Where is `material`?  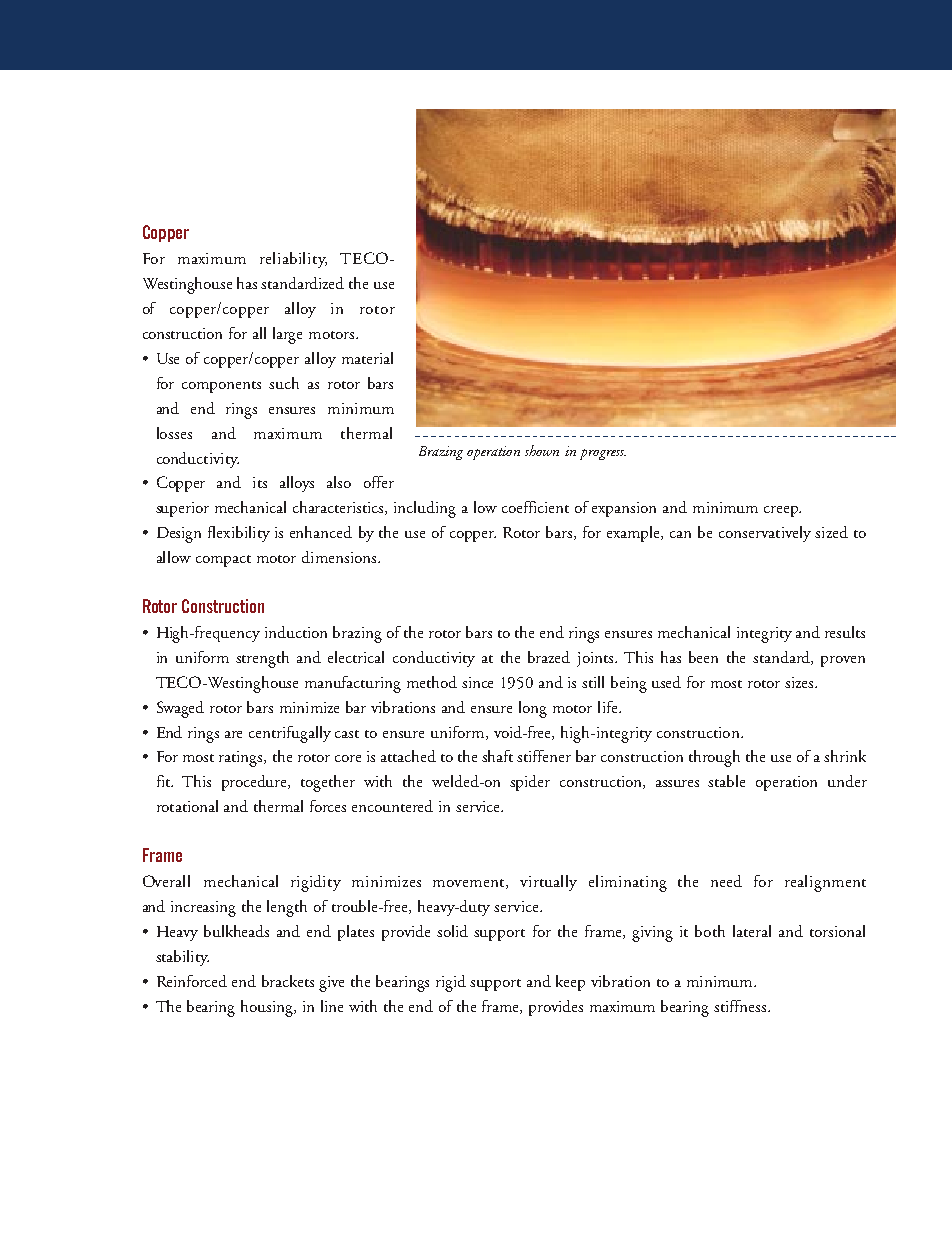
material is located at coordinates (367, 358).
